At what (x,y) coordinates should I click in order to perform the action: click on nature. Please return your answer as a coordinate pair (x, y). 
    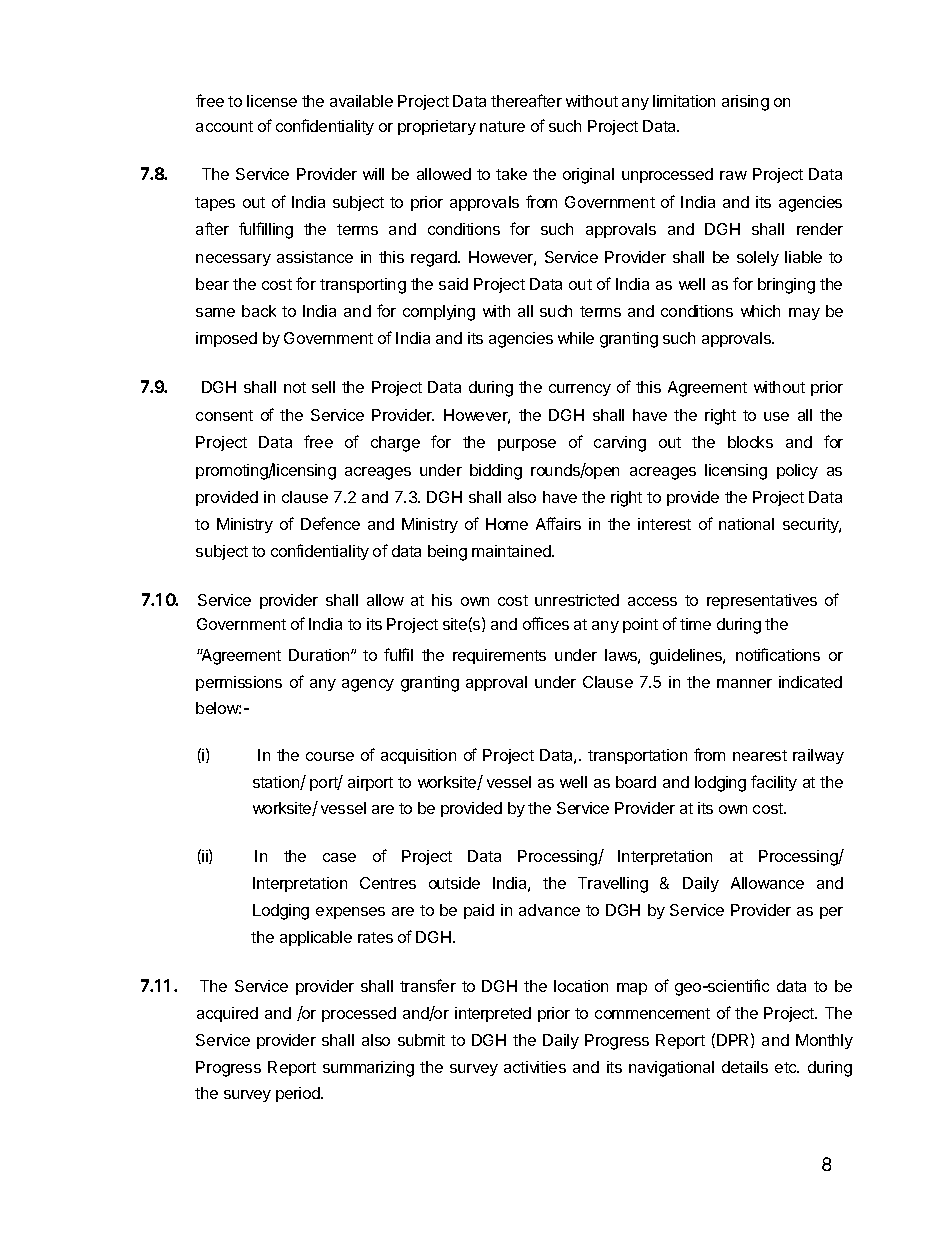
    Looking at the image, I should click on (502, 126).
